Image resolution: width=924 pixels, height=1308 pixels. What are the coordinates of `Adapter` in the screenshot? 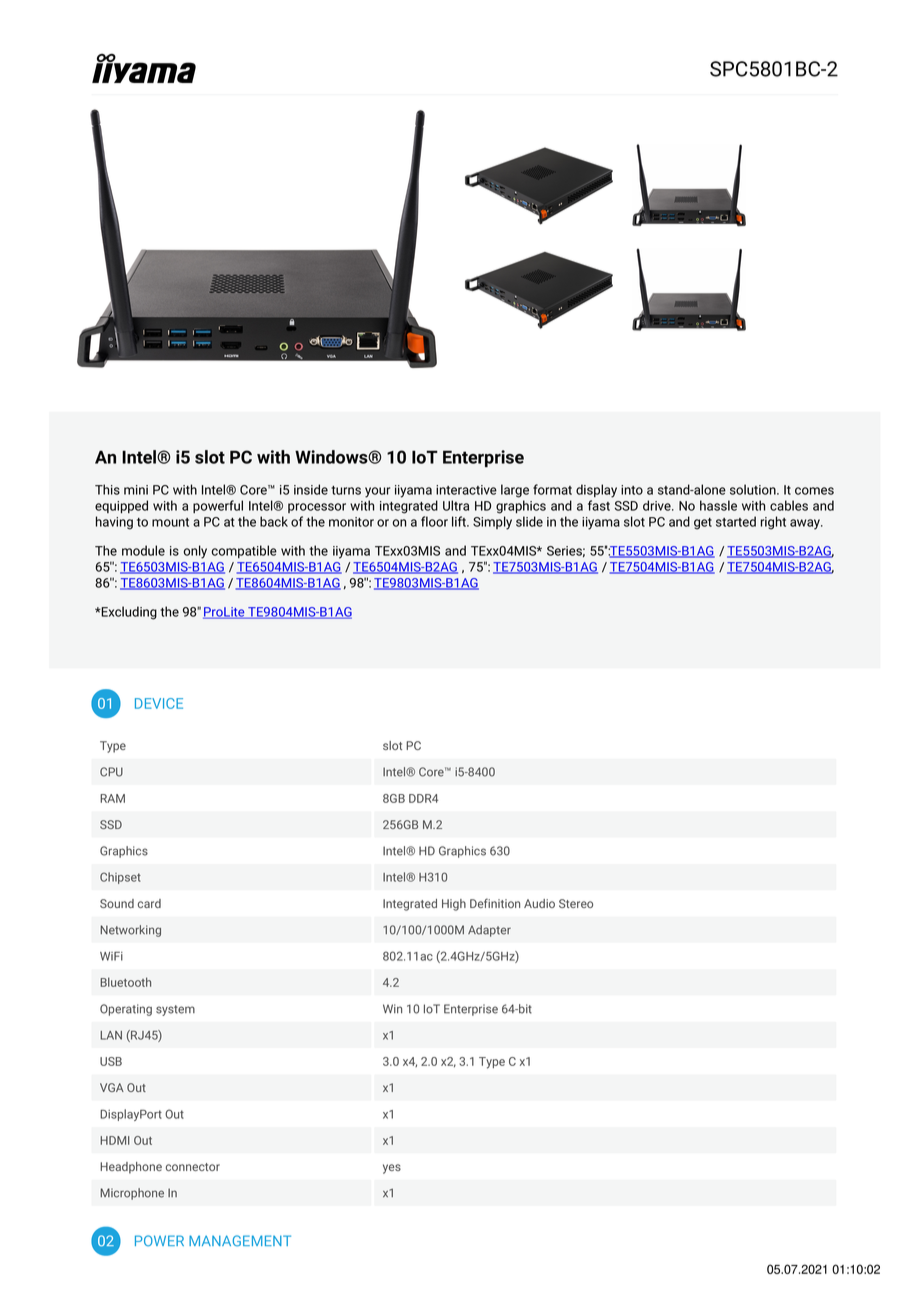 It's located at (489, 931).
